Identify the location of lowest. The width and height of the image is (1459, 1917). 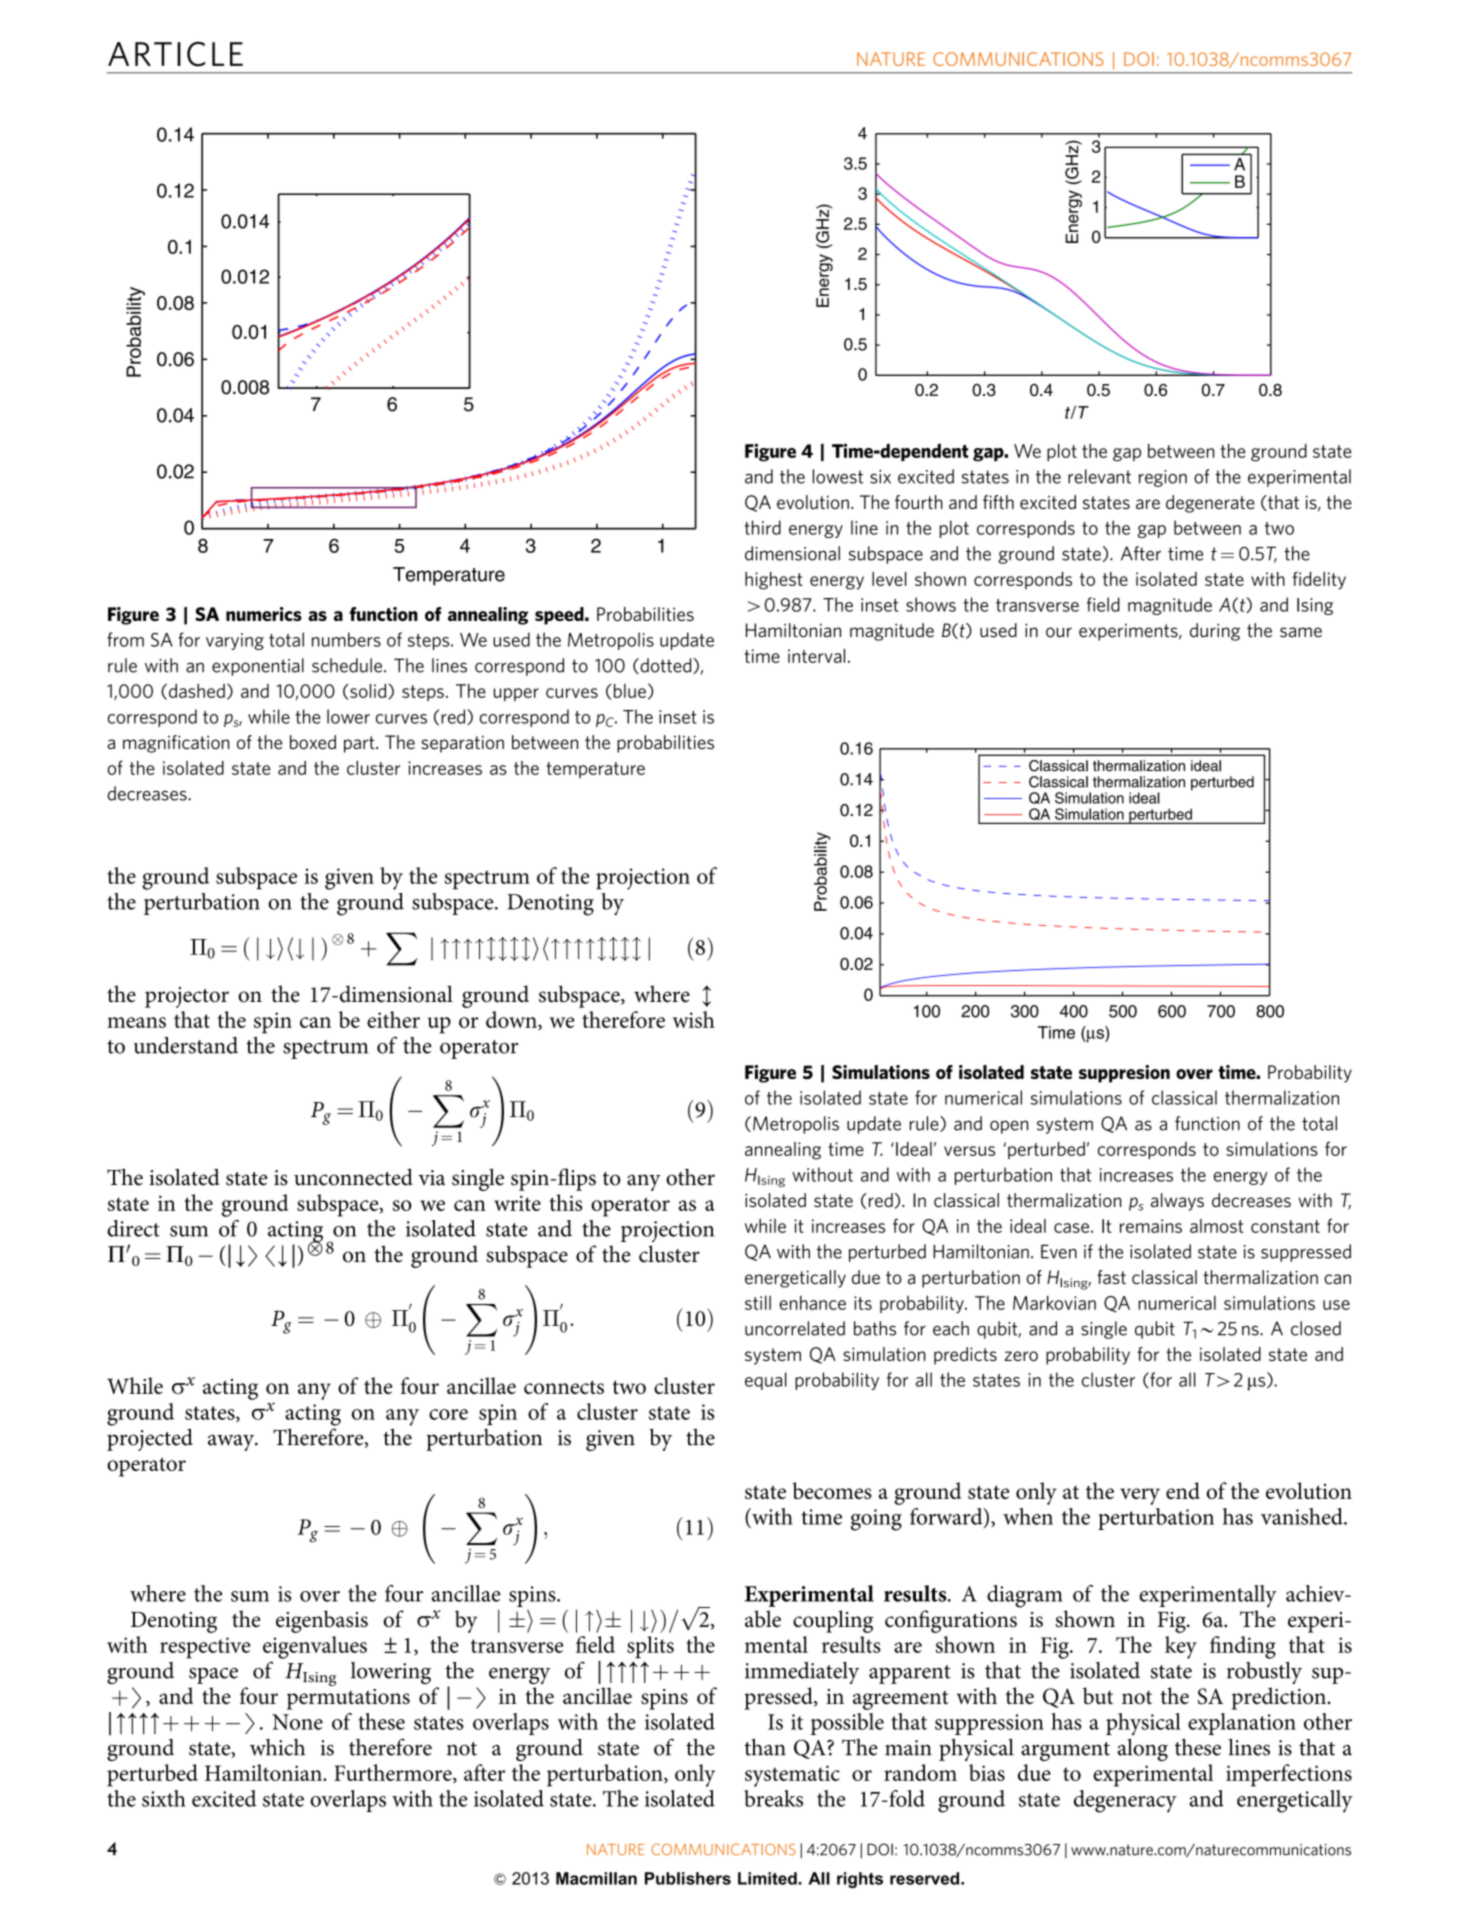
(838, 476).
